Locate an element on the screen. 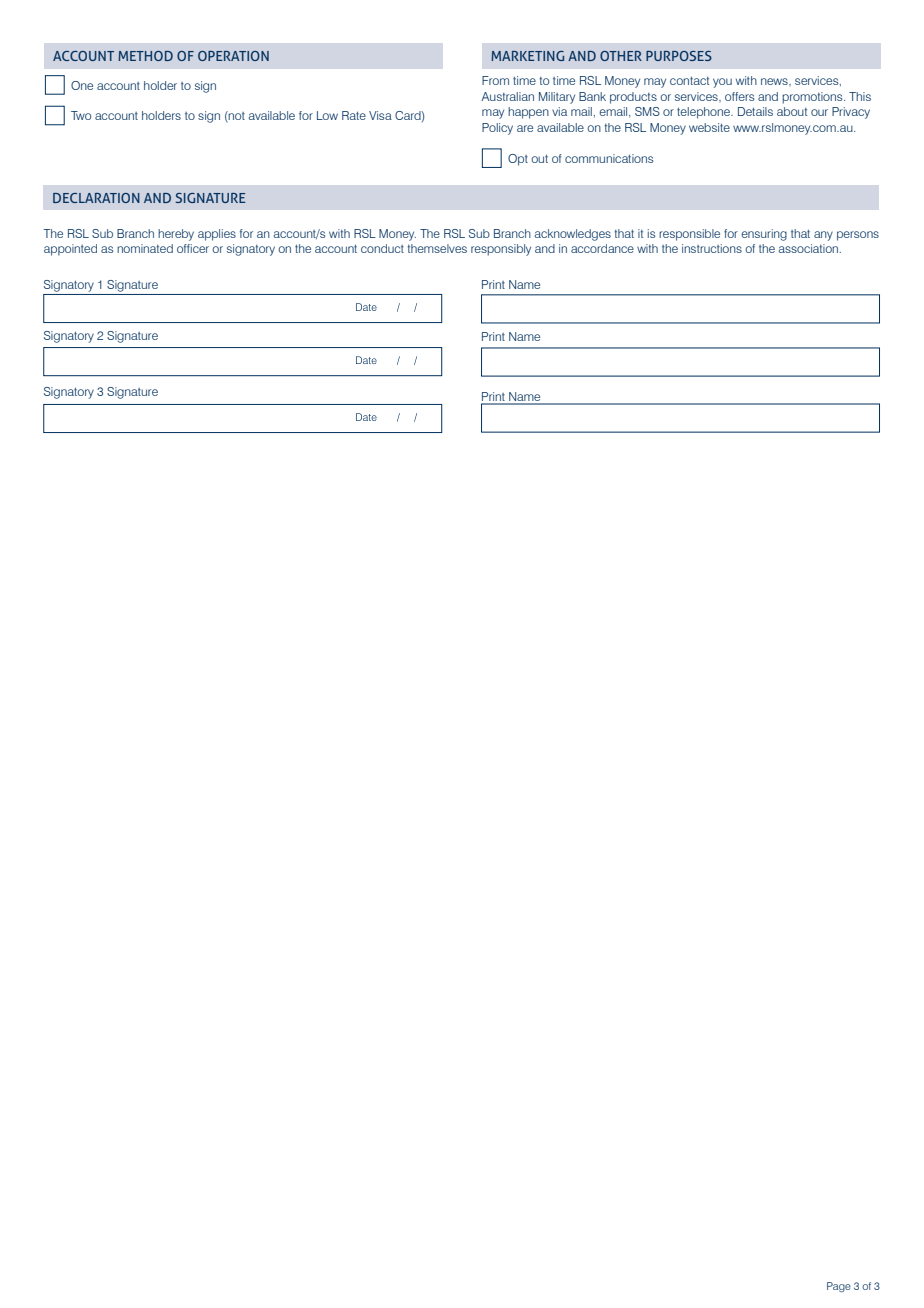 The width and height of the screenshot is (924, 1308). instructions is located at coordinates (712, 248).
